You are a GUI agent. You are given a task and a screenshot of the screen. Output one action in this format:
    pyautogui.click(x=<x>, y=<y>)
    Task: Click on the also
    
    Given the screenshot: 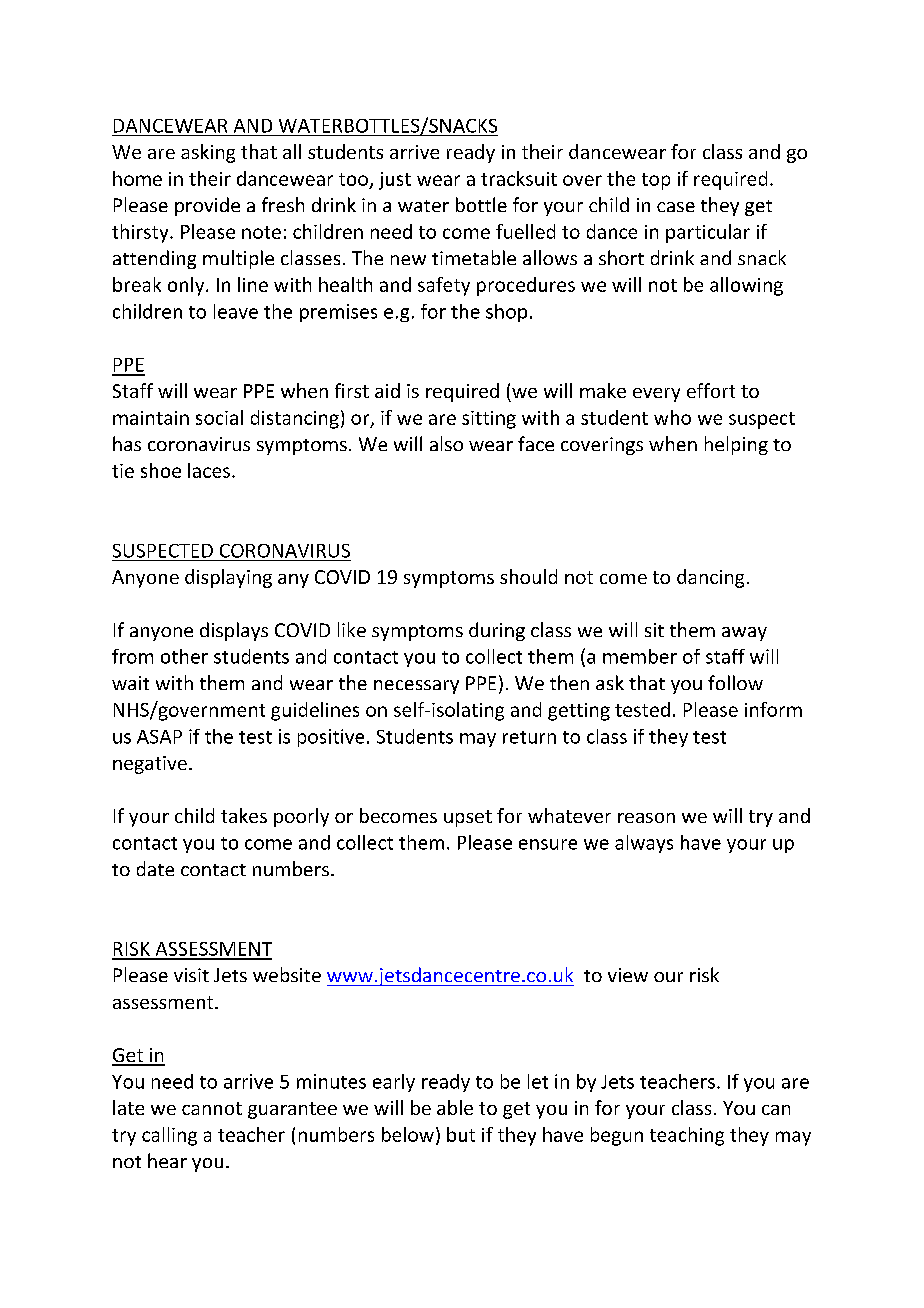 What is the action you would take?
    pyautogui.click(x=446, y=443)
